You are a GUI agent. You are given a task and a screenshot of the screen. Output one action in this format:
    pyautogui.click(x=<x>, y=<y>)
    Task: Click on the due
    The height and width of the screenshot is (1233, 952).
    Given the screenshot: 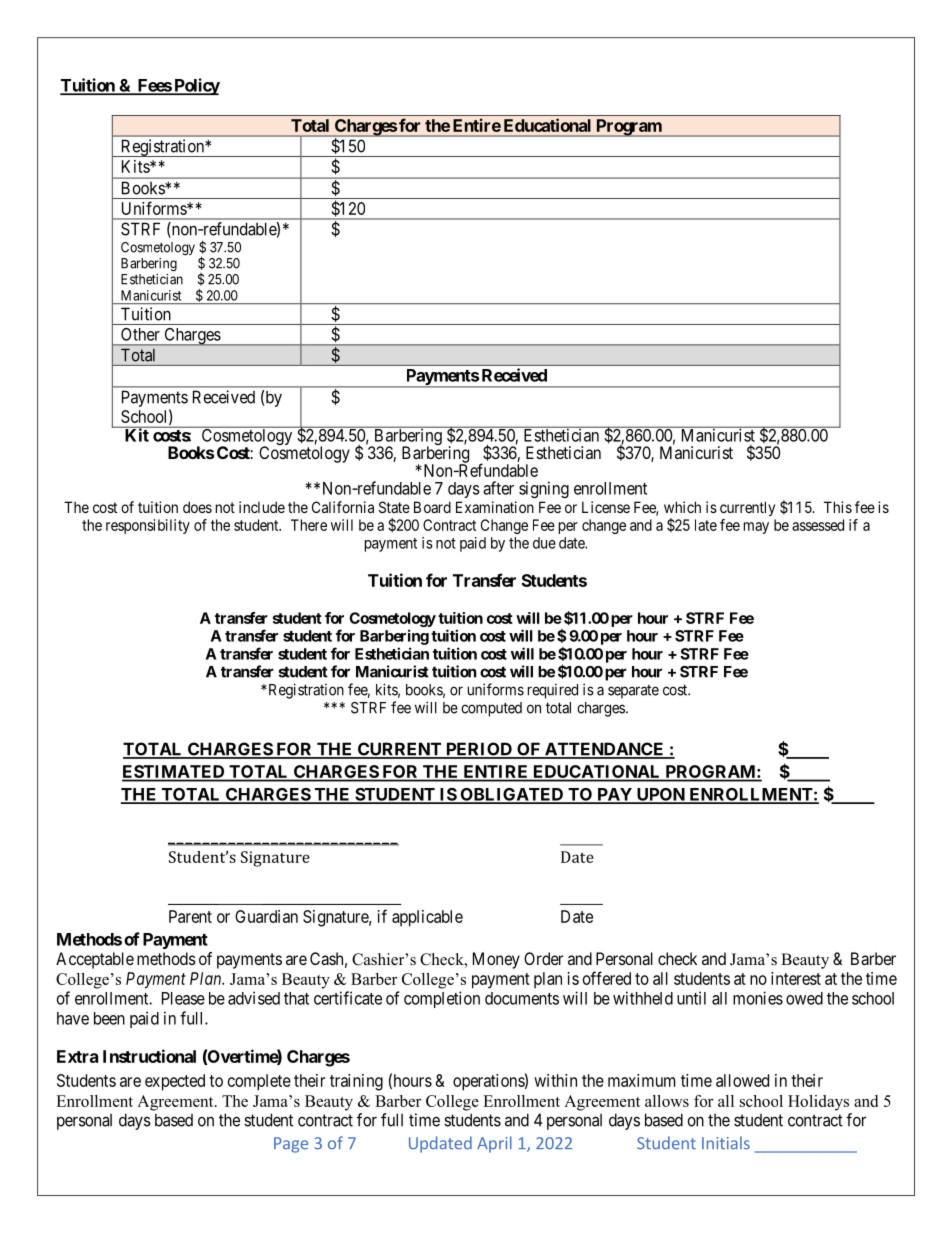 What is the action you would take?
    pyautogui.click(x=544, y=543)
